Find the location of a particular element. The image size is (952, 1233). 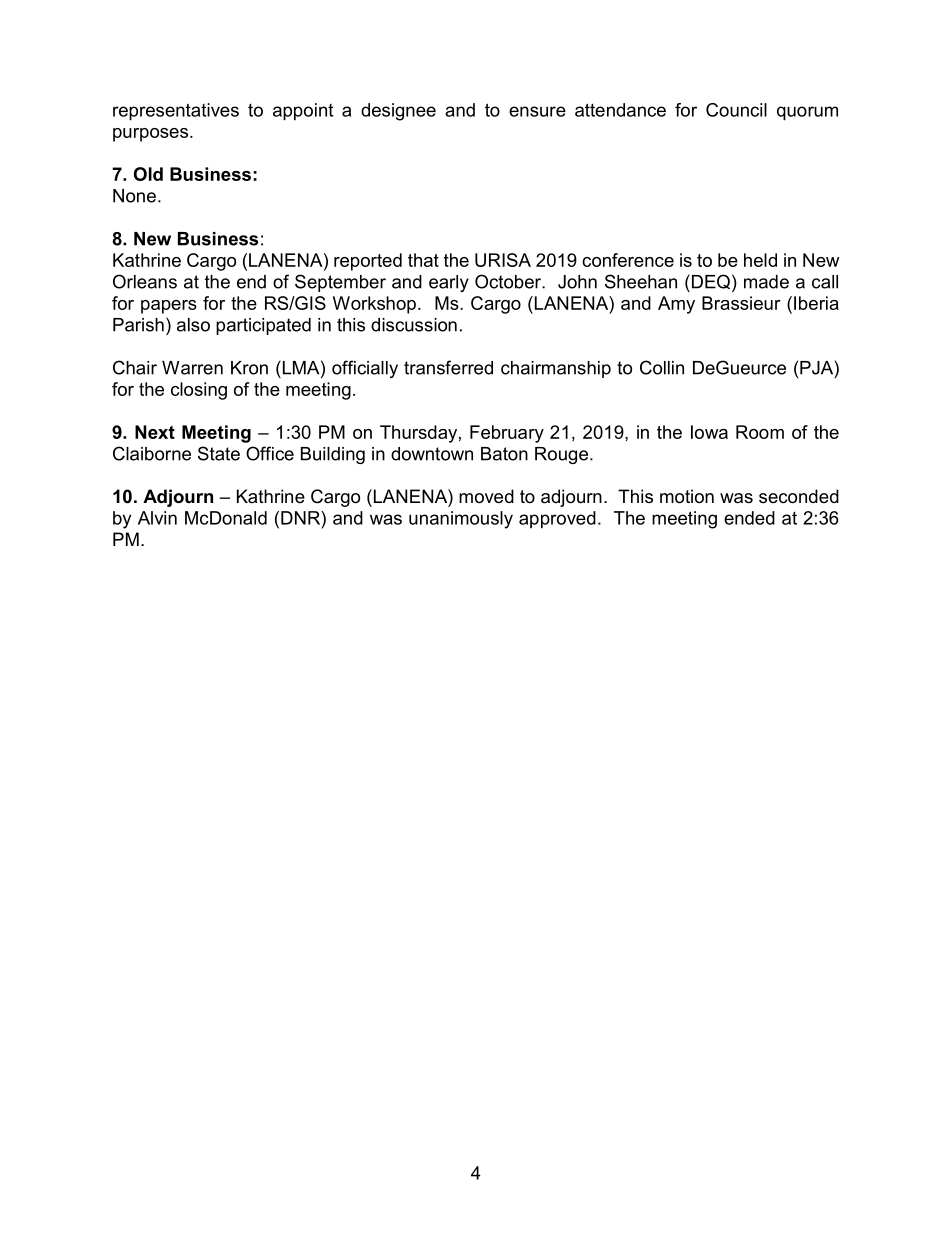

Alvin is located at coordinates (157, 518).
